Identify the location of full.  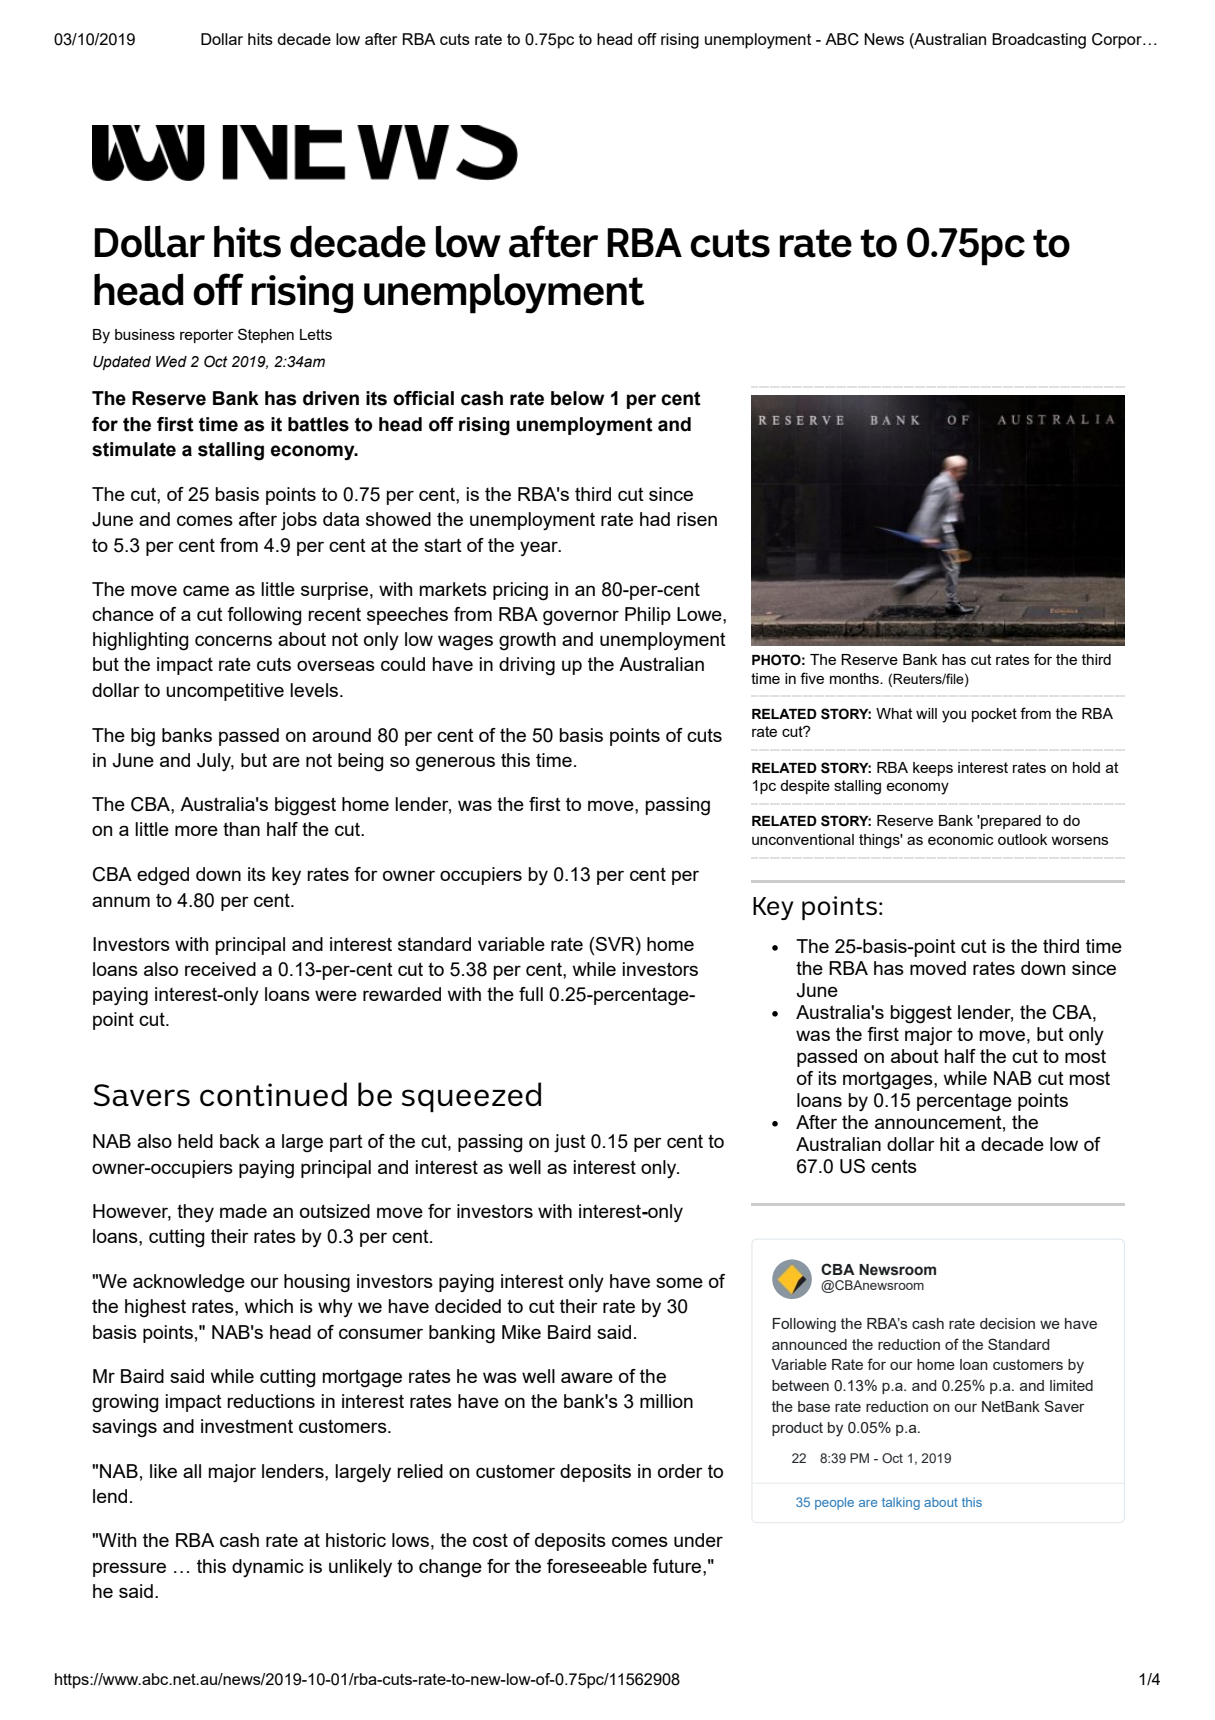
(531, 994).
